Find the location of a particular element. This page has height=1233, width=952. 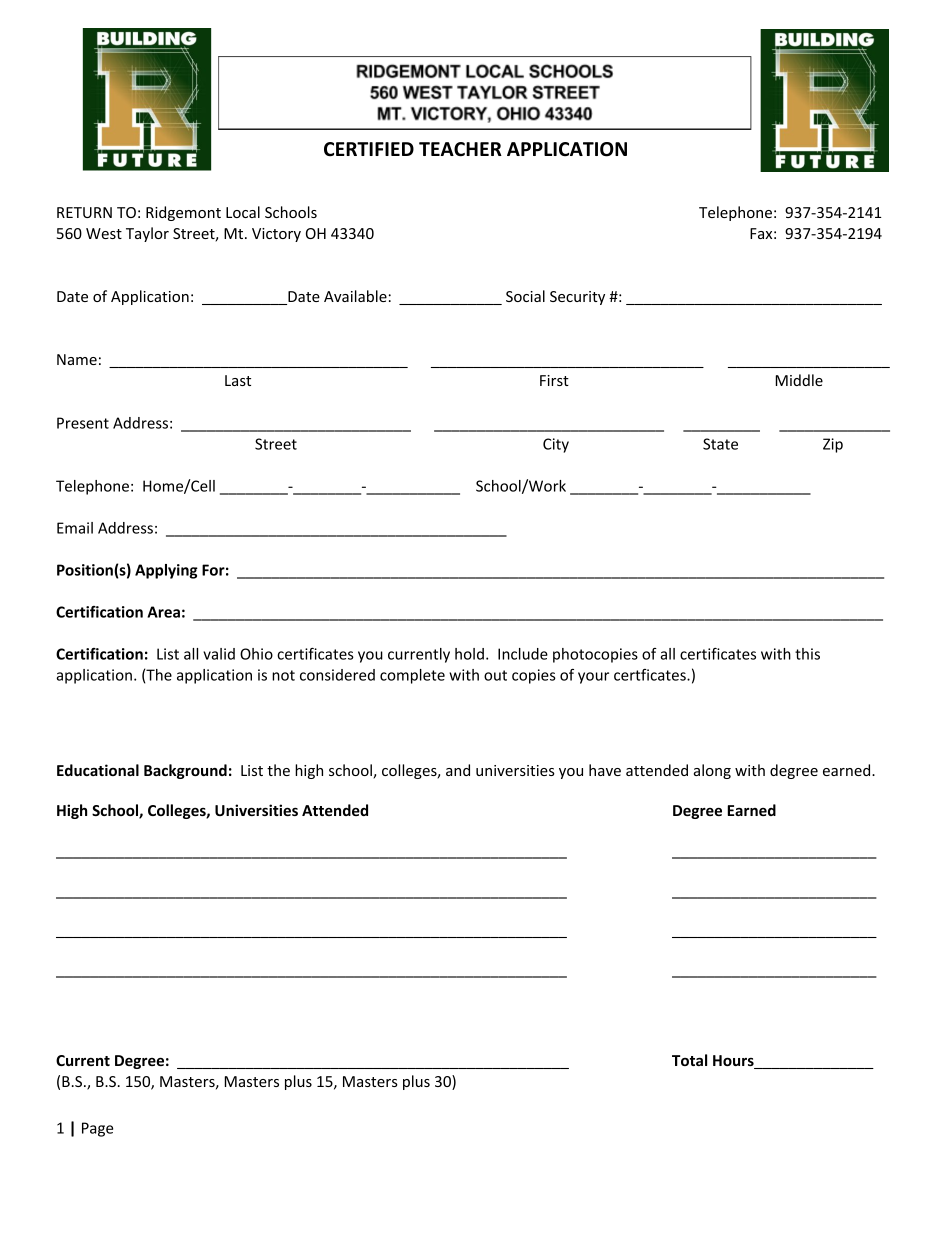

TEACHER is located at coordinates (460, 149).
